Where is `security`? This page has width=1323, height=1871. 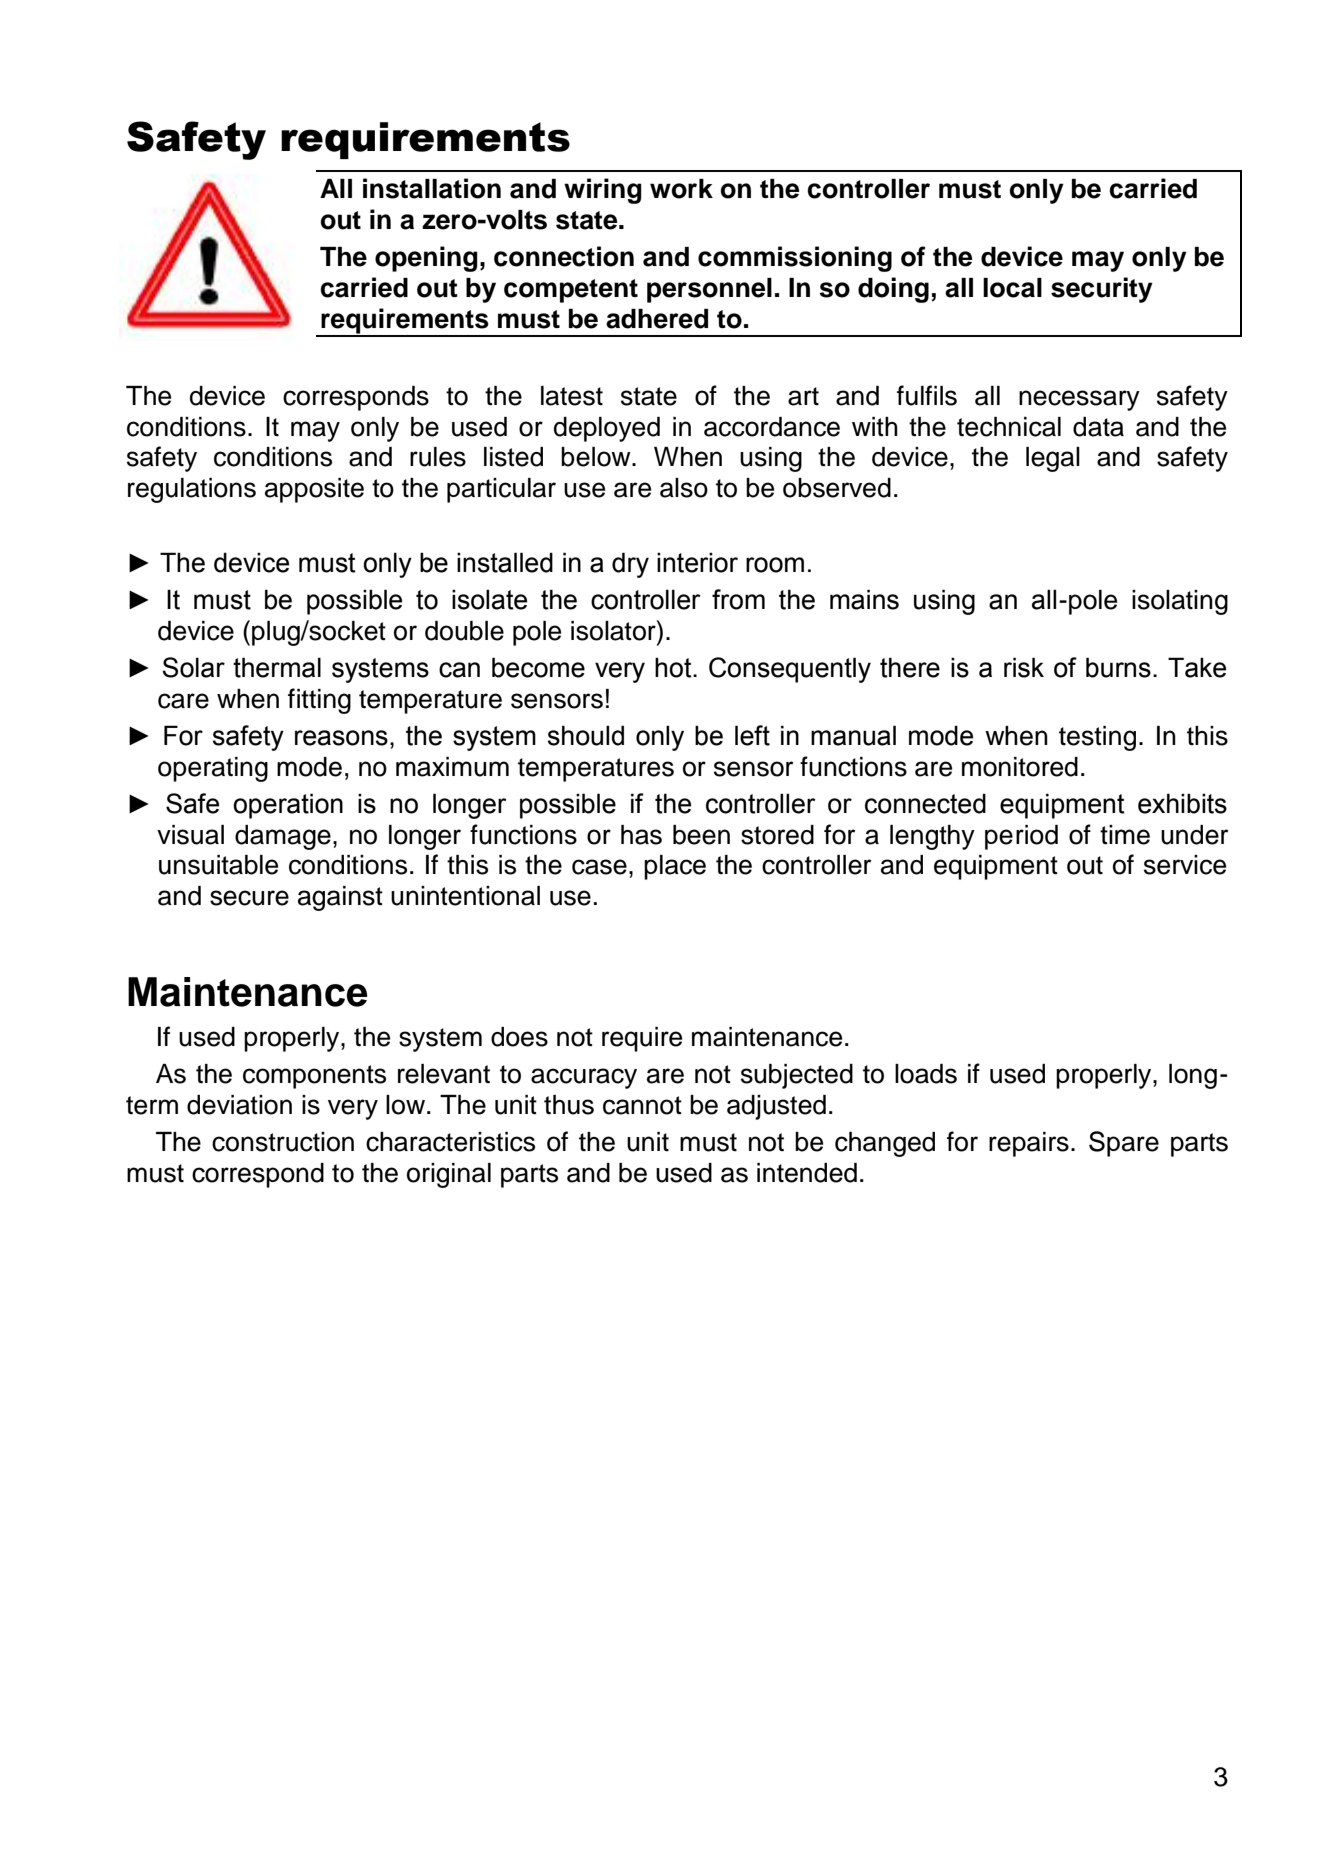 security is located at coordinates (1102, 290).
